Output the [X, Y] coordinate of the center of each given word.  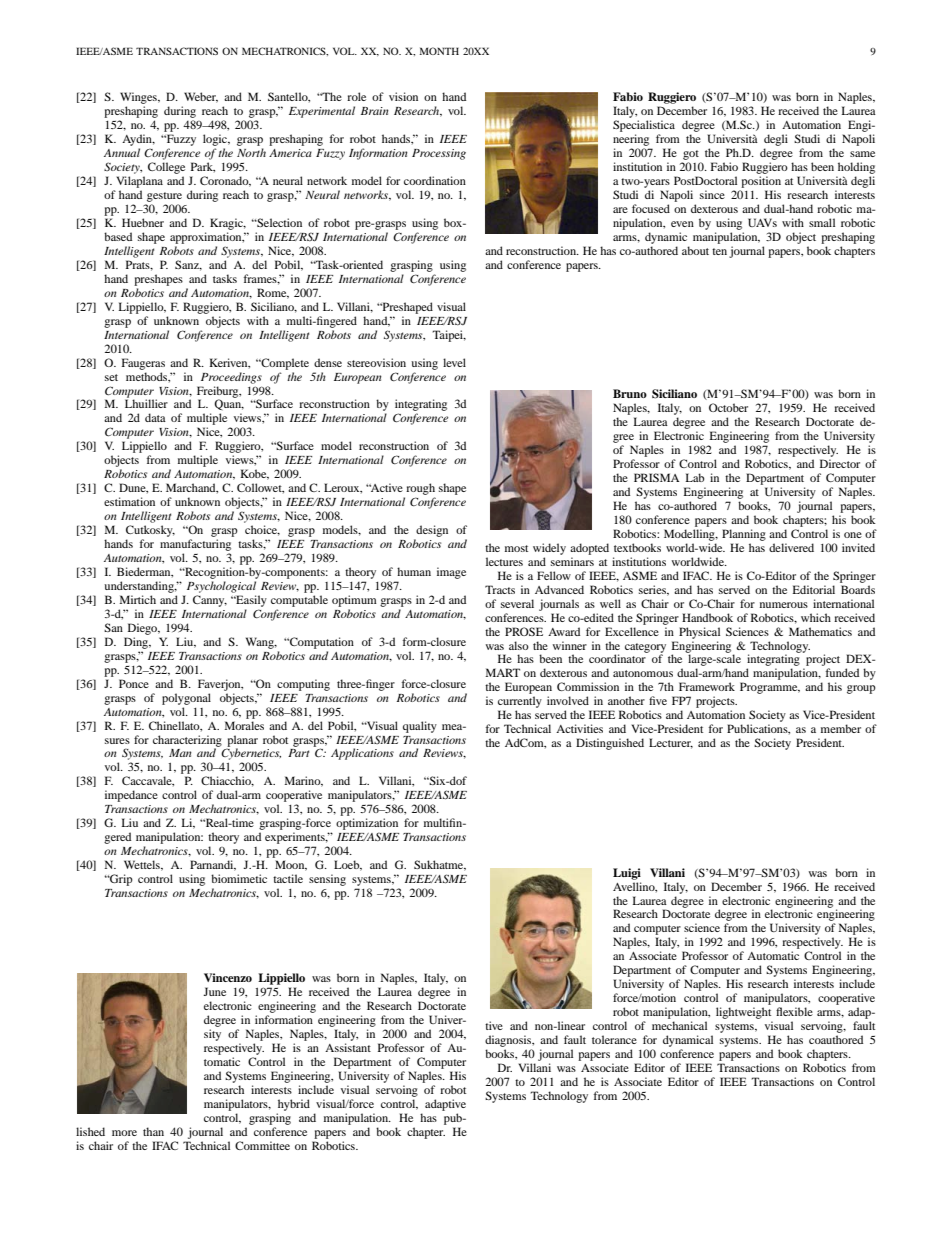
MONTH [439, 51]
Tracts [500, 589]
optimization [367, 824]
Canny [210, 601]
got [691, 155]
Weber [201, 97]
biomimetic [239, 878]
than [153, 1131]
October [728, 407]
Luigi [627, 874]
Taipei [449, 336]
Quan [229, 404]
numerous [784, 605]
